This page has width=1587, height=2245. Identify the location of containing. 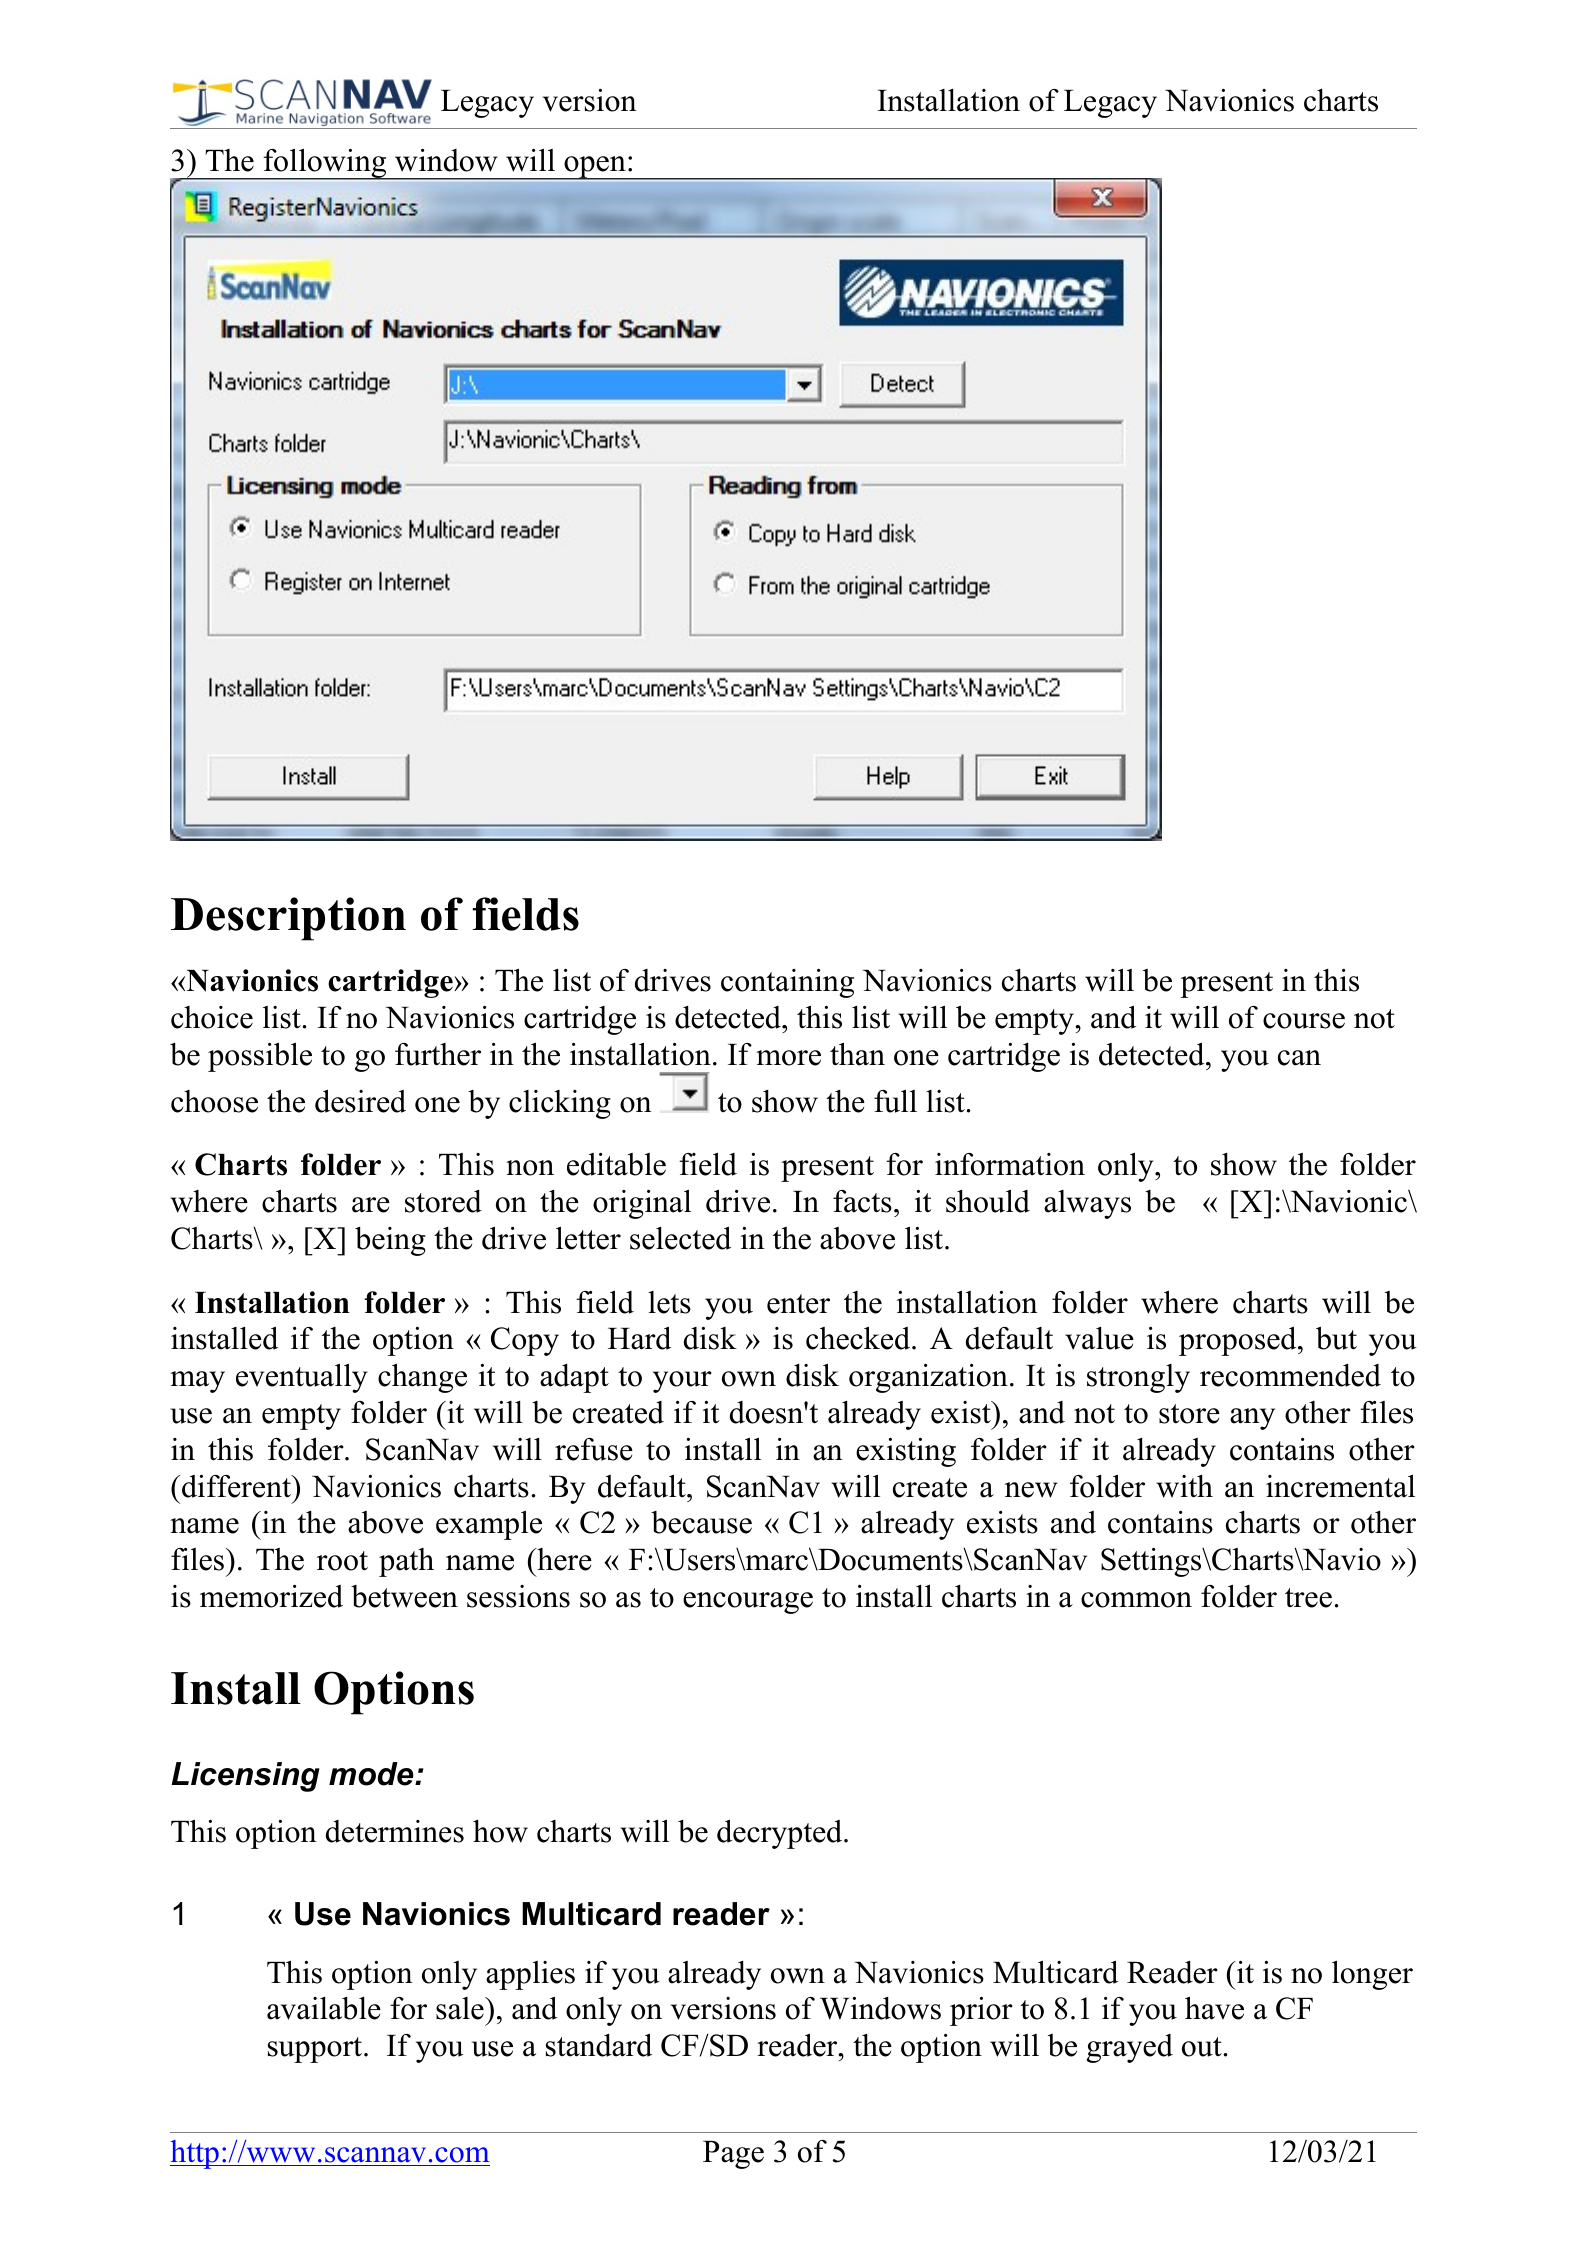
(787, 983).
